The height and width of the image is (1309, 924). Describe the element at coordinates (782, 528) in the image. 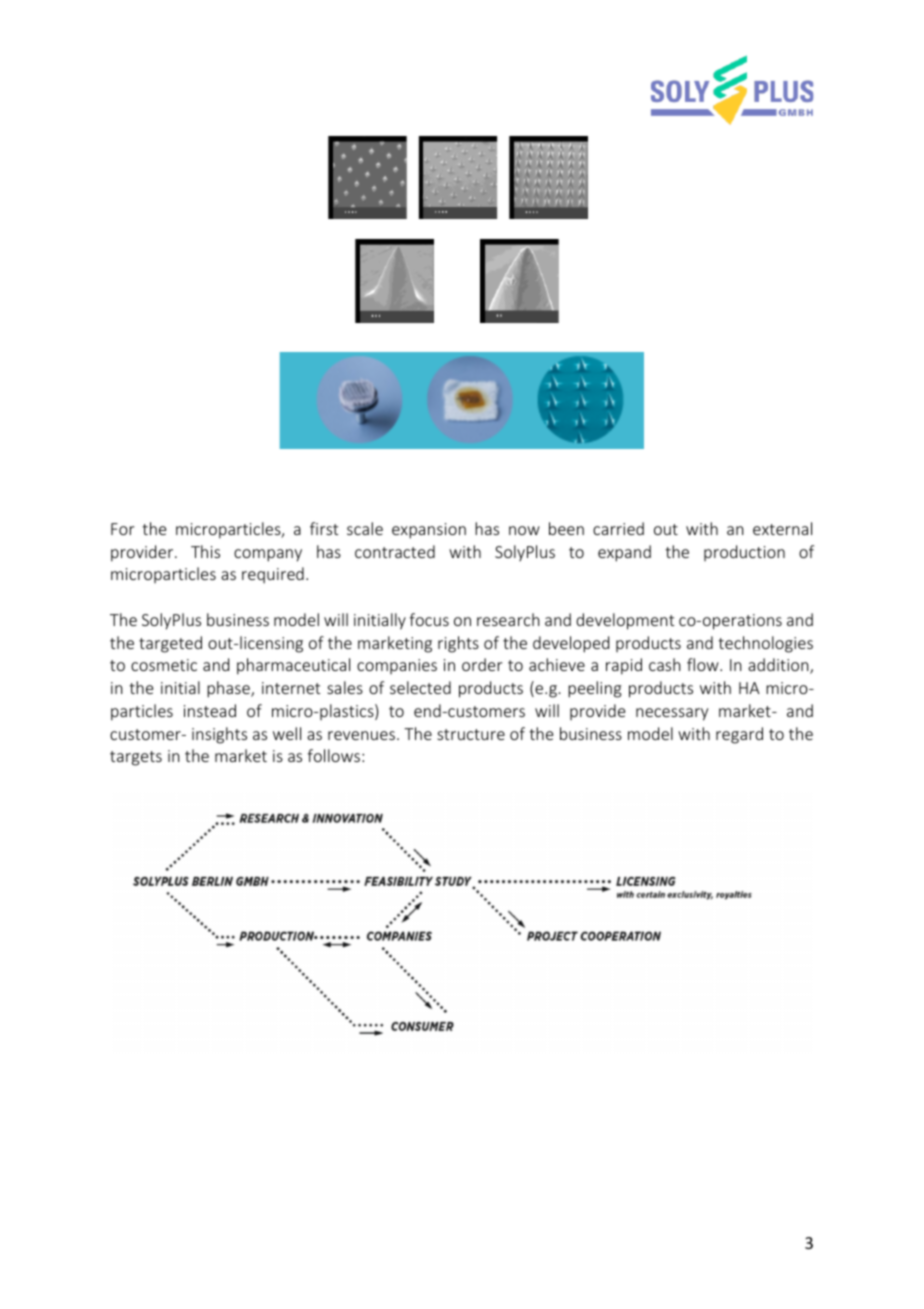

I see `external` at that location.
